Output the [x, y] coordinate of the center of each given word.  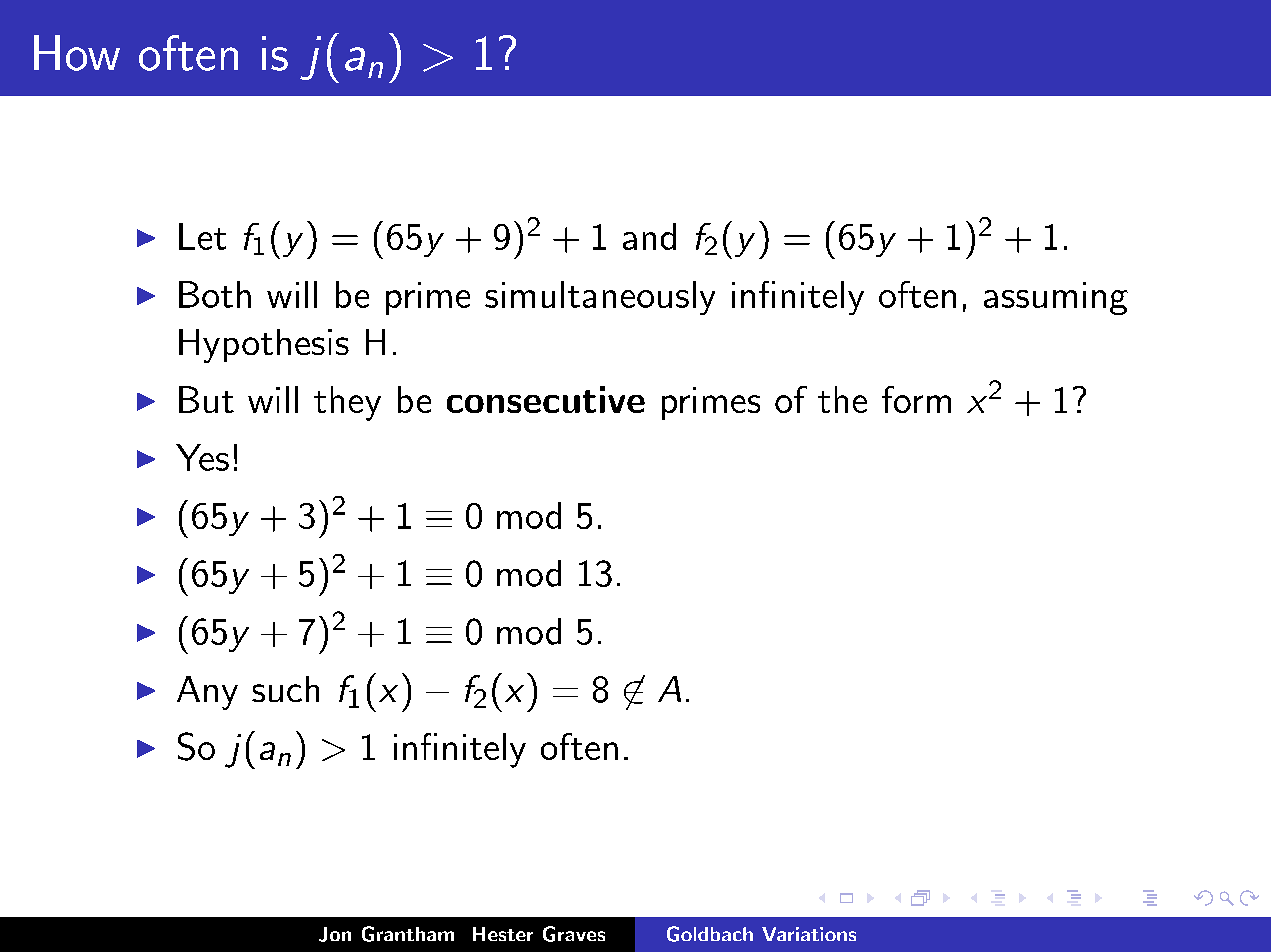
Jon [335, 934]
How [77, 53]
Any [207, 693]
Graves [574, 934]
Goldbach [710, 934]
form [916, 399]
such [285, 689]
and [649, 236]
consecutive [546, 399]
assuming [1056, 298]
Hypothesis [264, 346]
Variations [809, 934]
